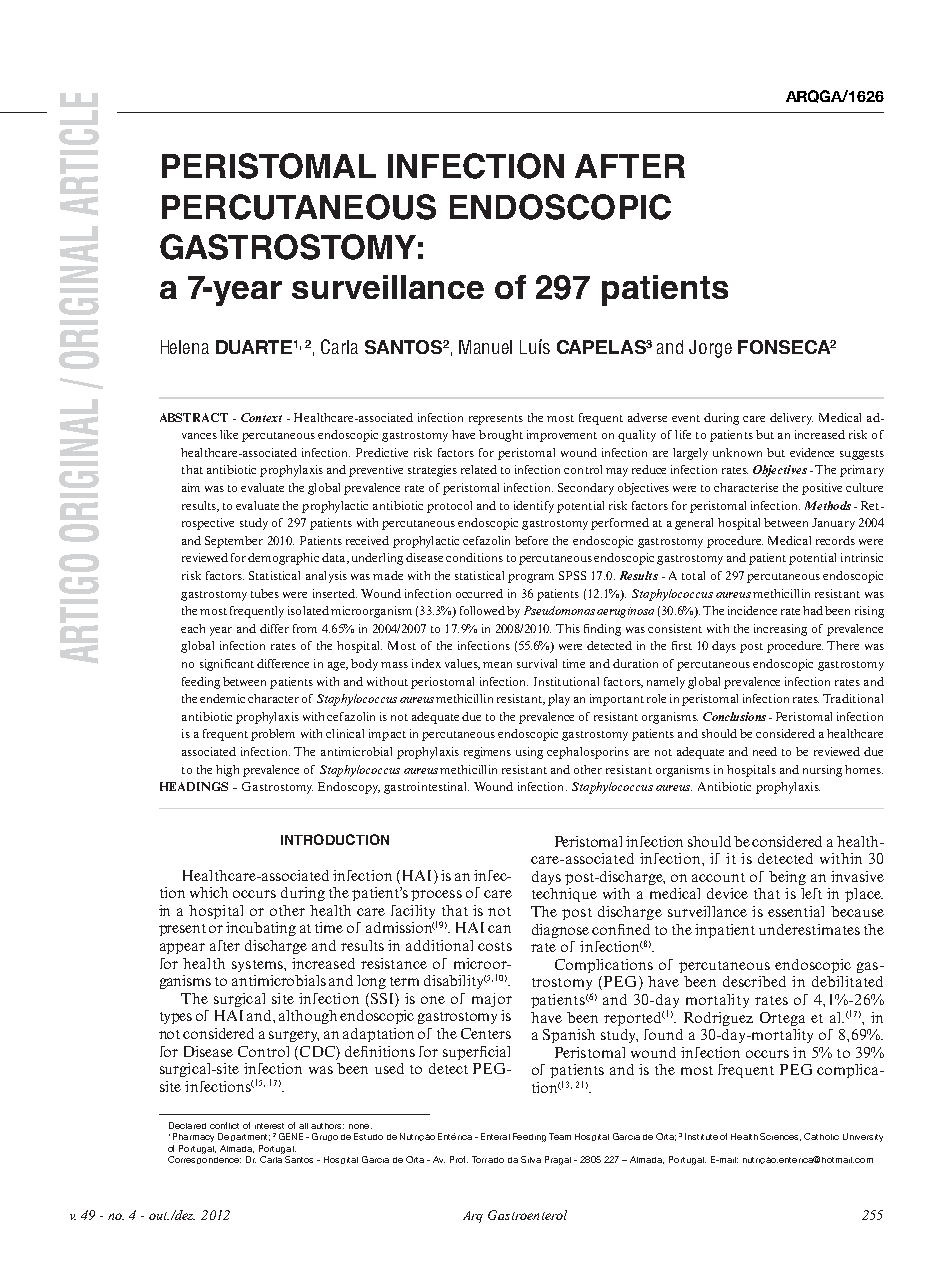 This image has width=952, height=1270. What do you see at coordinates (765, 751) in the image?
I see `need` at bounding box center [765, 751].
